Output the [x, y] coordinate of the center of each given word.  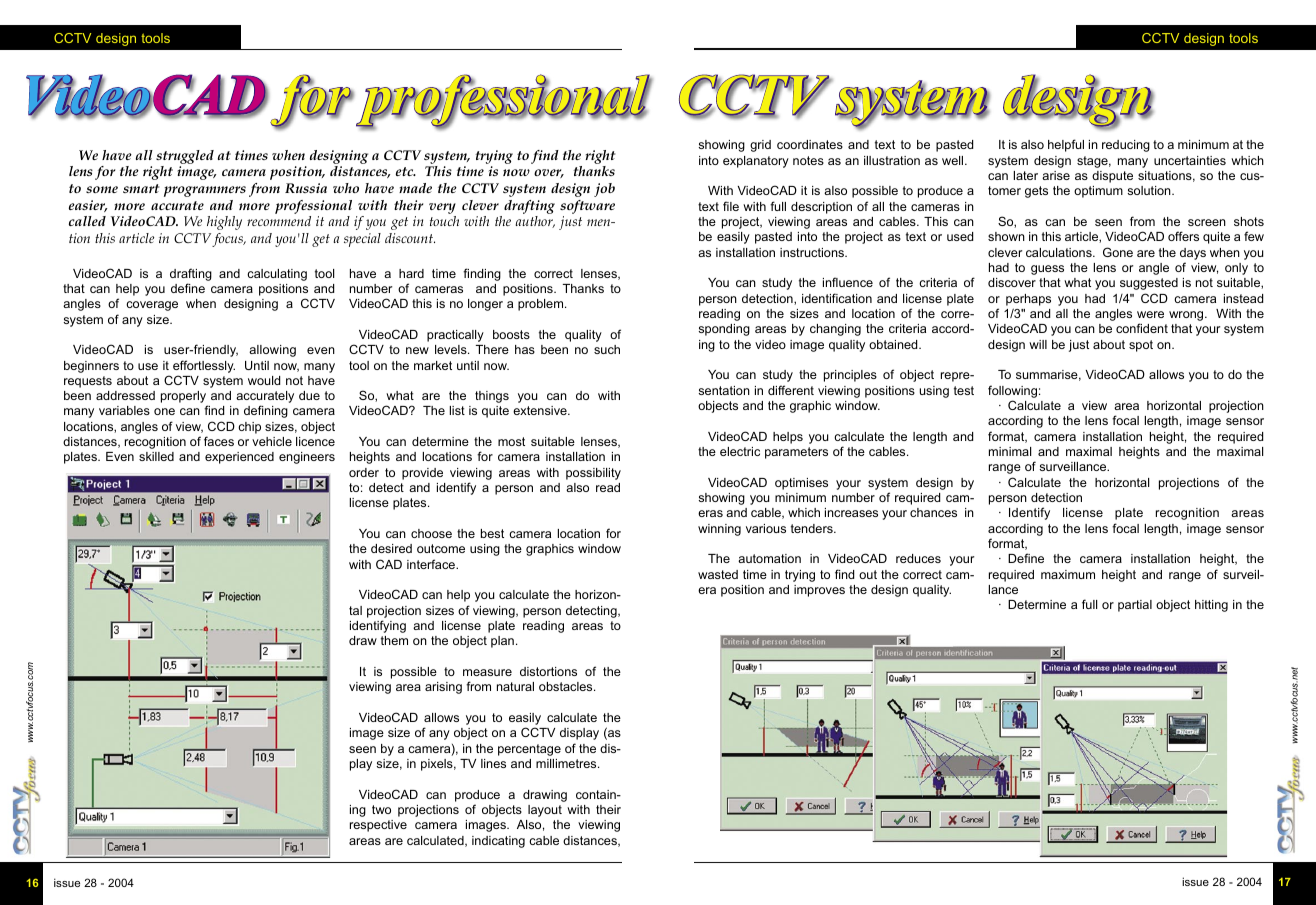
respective [378, 826]
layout [545, 811]
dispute [1112, 177]
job [604, 190]
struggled [185, 157]
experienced [239, 458]
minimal [1010, 451]
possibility [593, 474]
